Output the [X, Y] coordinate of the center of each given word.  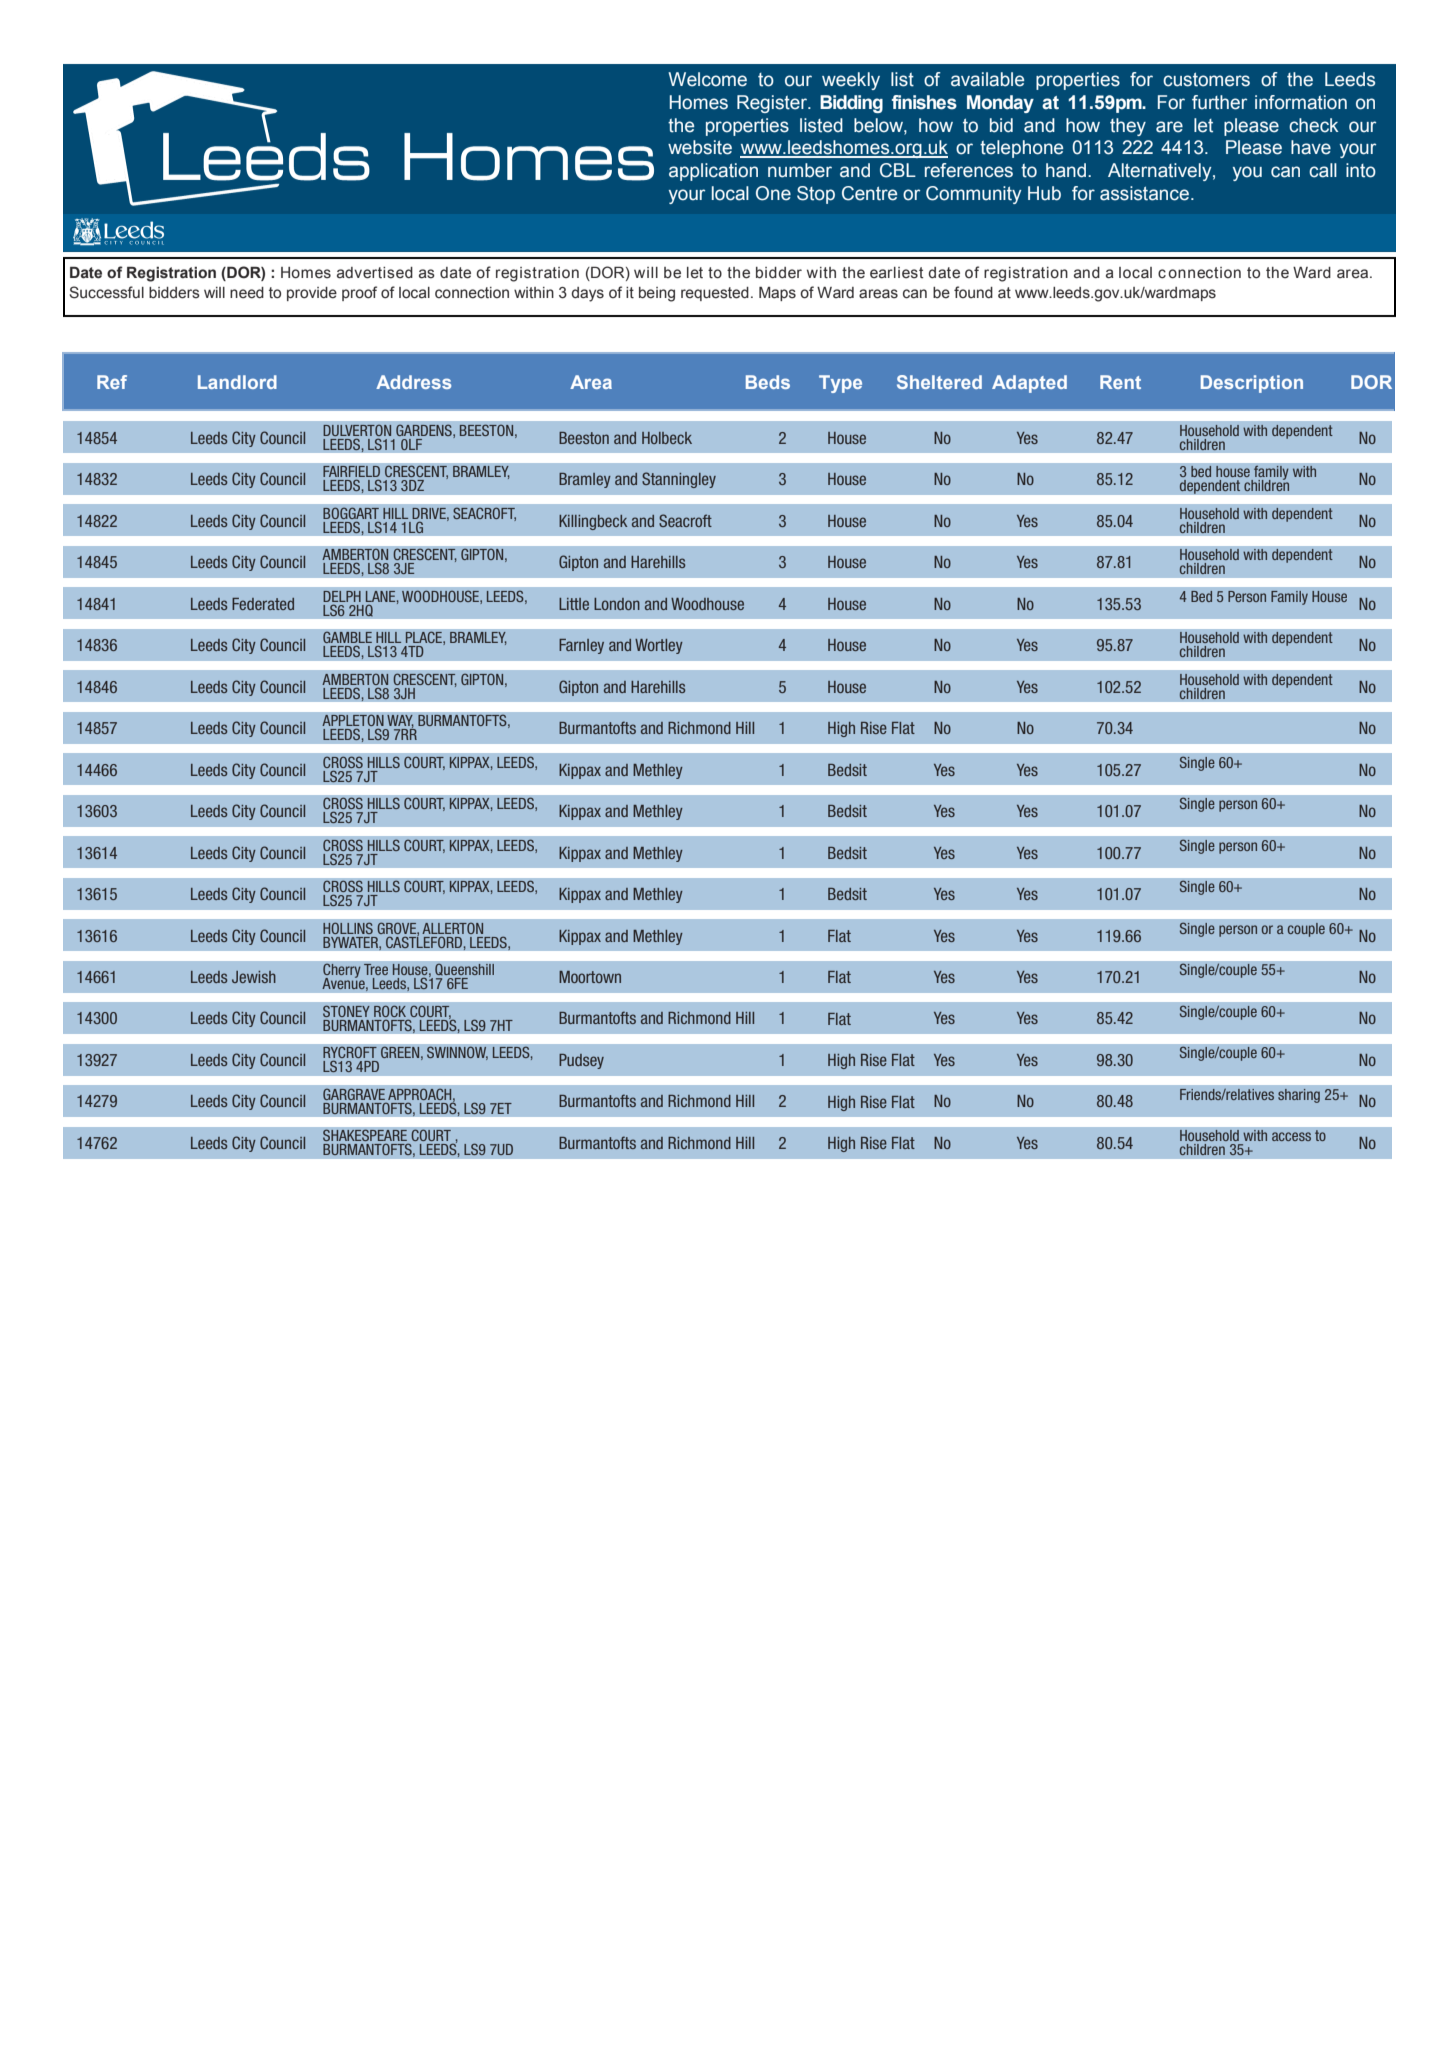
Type [840, 384]
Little [574, 604]
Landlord [237, 382]
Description [1252, 384]
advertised [375, 273]
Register [773, 104]
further [1219, 102]
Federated [263, 604]
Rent [1120, 382]
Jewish [254, 977]
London [617, 604]
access [1291, 1136]
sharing [1299, 1096]
